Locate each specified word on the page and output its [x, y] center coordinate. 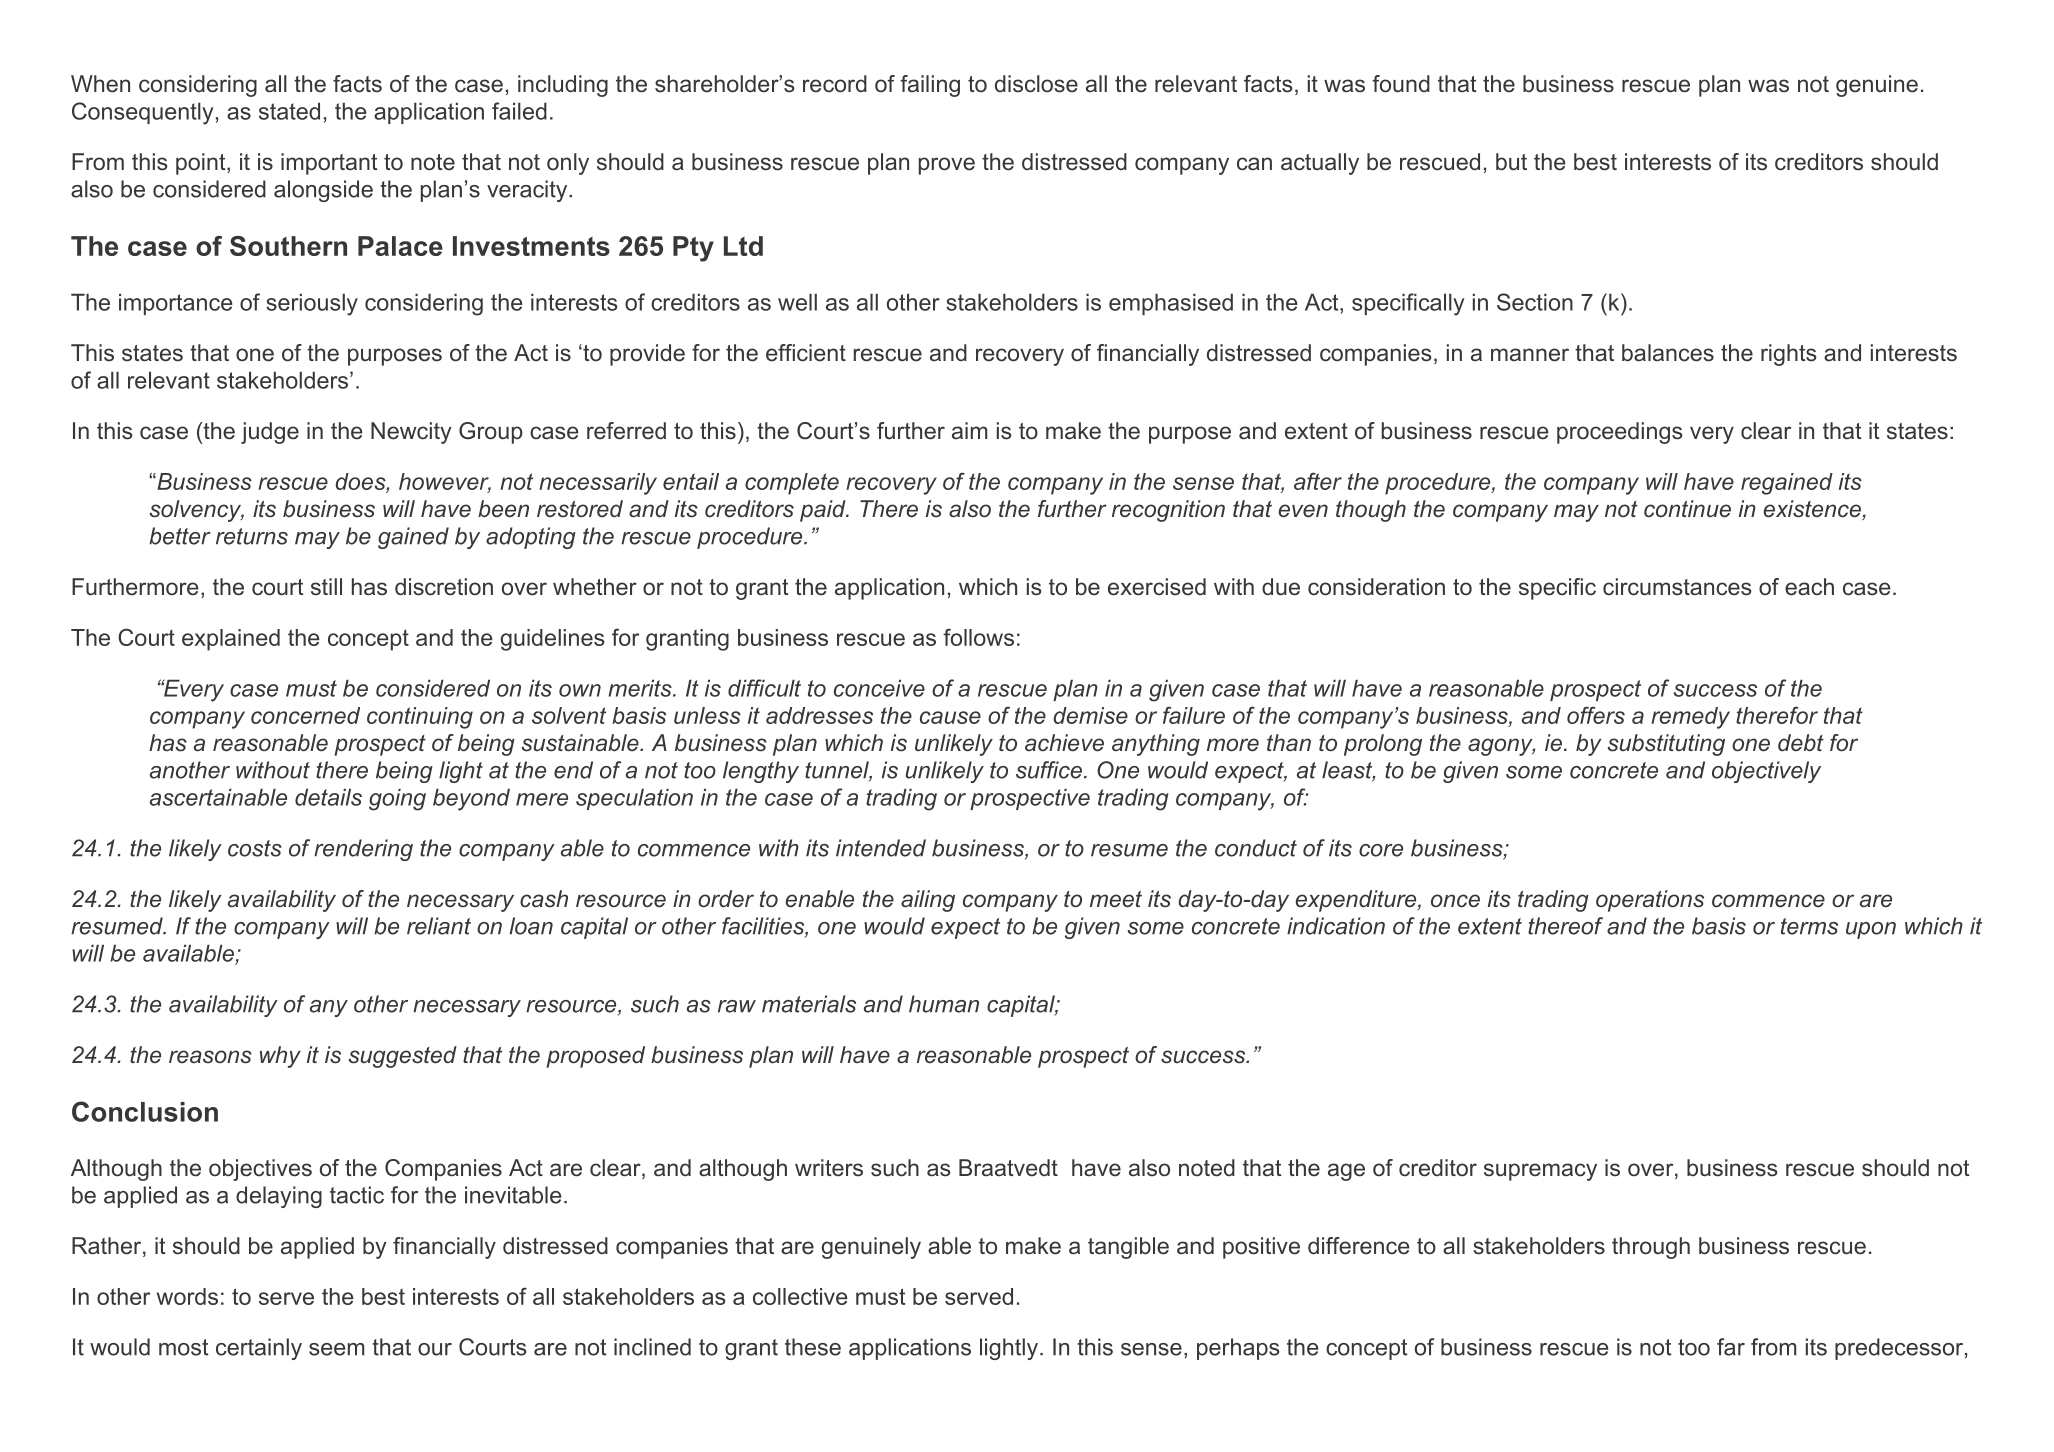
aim [969, 430]
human [944, 1004]
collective [800, 1296]
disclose [1036, 84]
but [1511, 162]
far [1731, 1347]
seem [336, 1349]
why [280, 1057]
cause [950, 717]
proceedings [1620, 433]
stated [289, 111]
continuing [420, 718]
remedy [1690, 718]
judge [270, 433]
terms [1809, 926]
